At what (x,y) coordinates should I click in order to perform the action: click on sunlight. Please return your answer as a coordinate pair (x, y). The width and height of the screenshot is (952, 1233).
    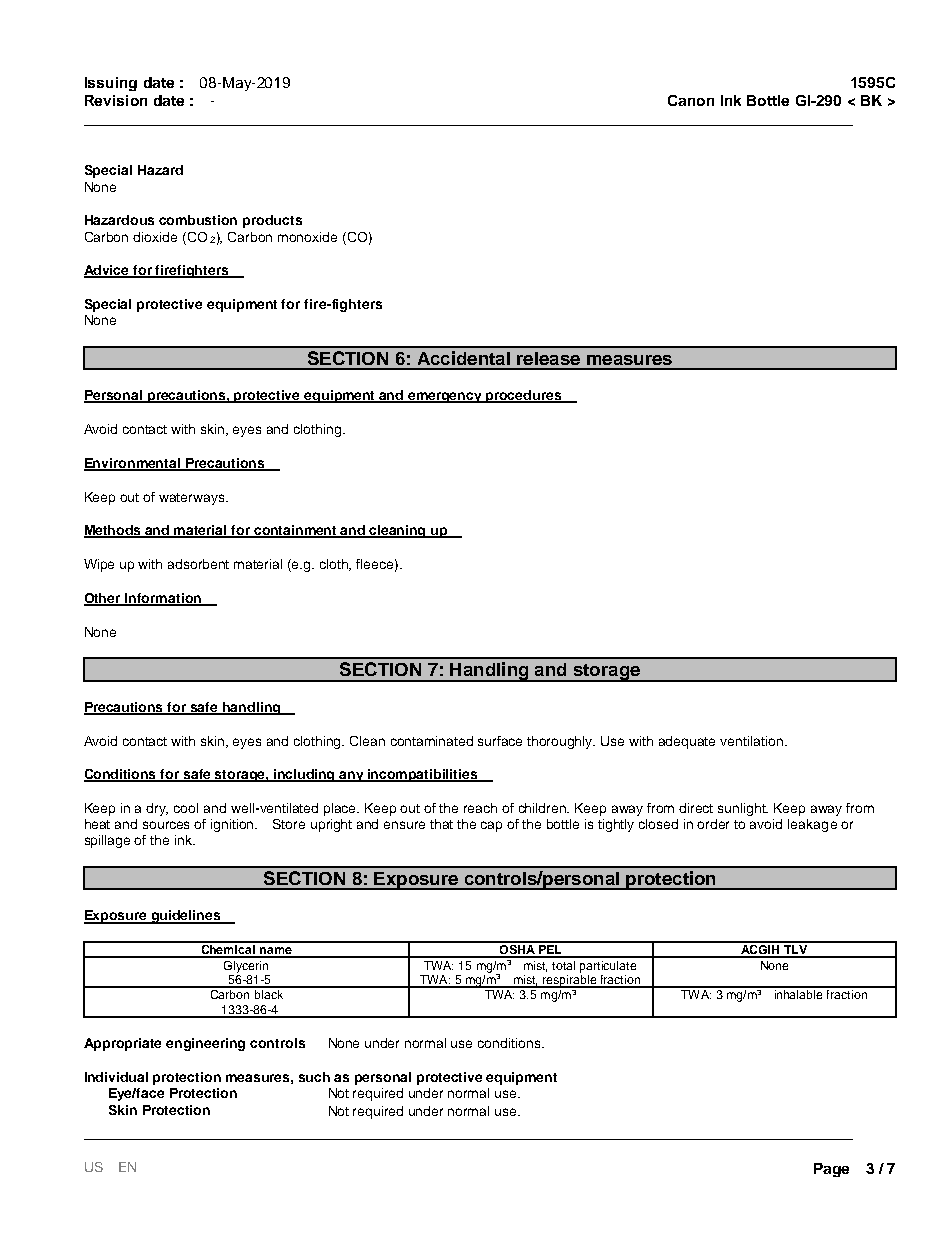
    Looking at the image, I should click on (743, 809).
